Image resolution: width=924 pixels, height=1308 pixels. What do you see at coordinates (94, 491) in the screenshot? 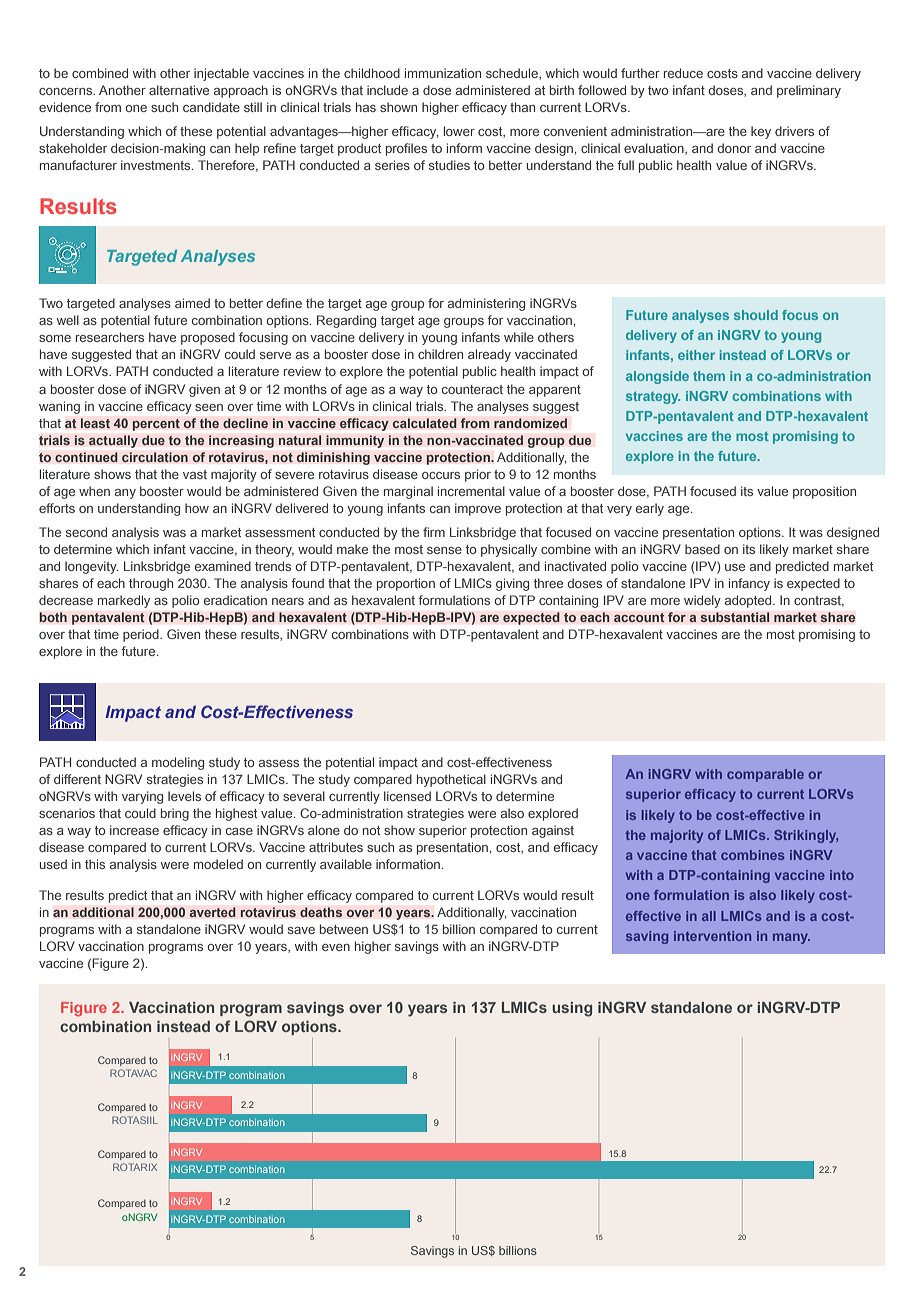
I see `when` at bounding box center [94, 491].
